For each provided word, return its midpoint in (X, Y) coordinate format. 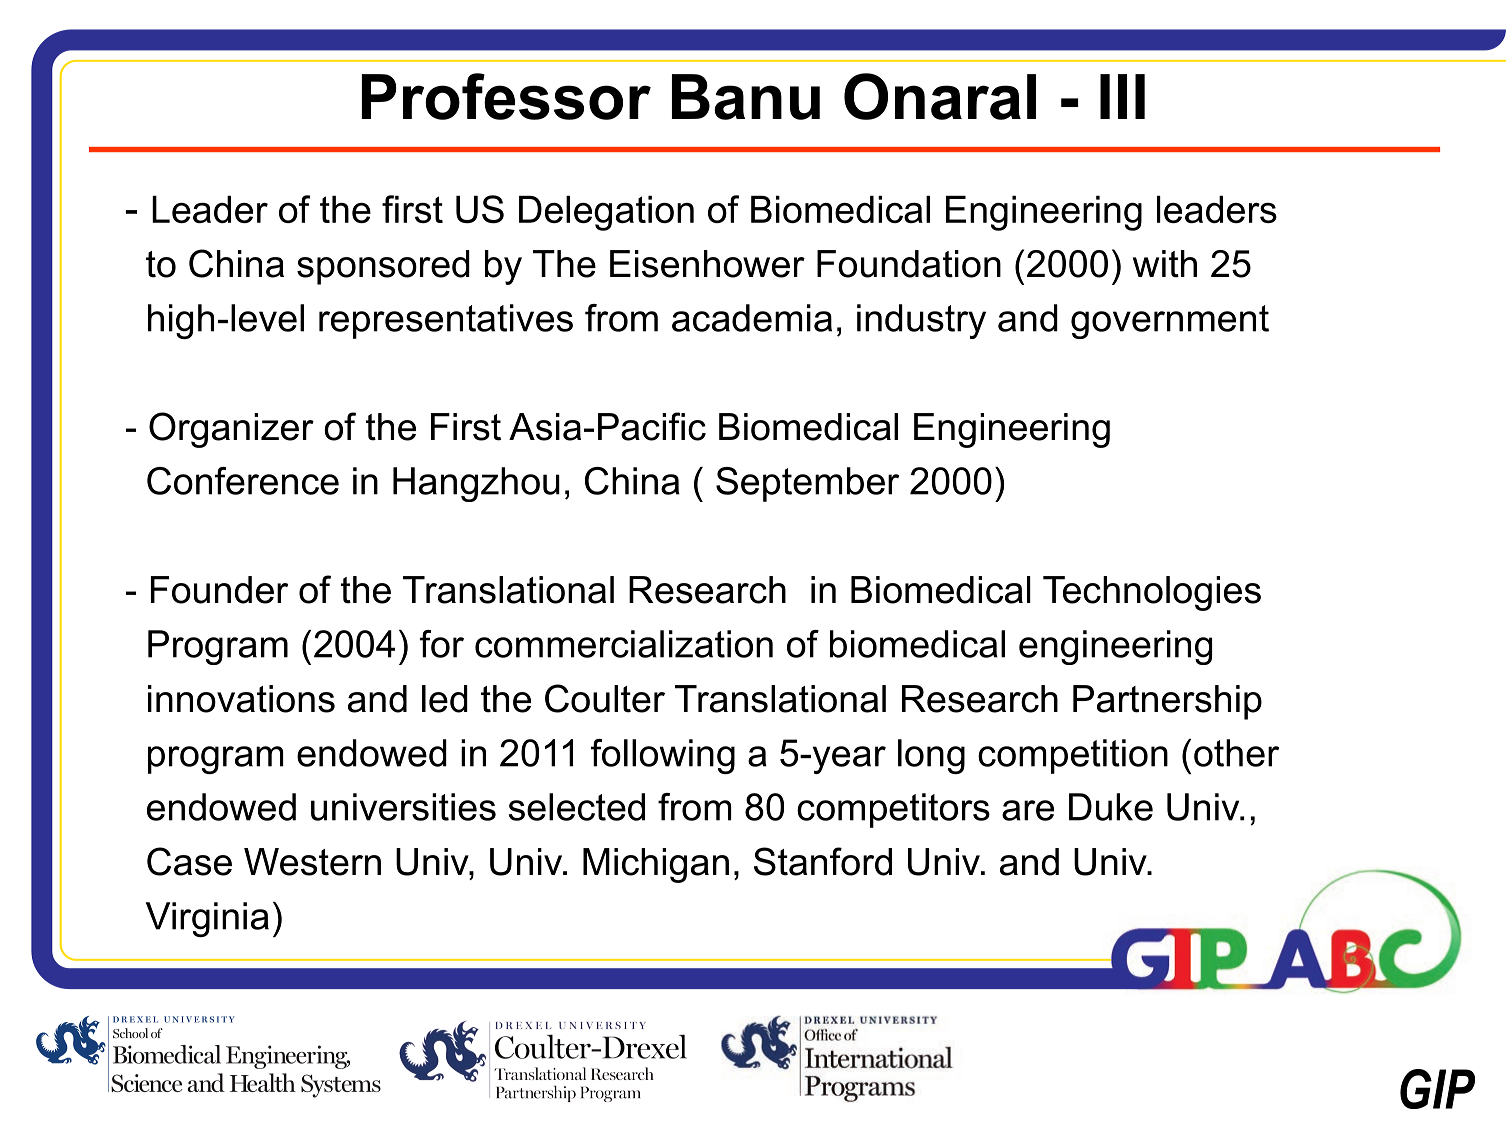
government (1170, 322)
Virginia (207, 919)
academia (752, 318)
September (807, 484)
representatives (446, 321)
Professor (506, 96)
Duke (1111, 807)
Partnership (1167, 702)
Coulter (605, 698)
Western (312, 862)
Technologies (1152, 593)
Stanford (823, 861)
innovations (241, 699)
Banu (746, 97)
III (1122, 96)
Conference (243, 481)
